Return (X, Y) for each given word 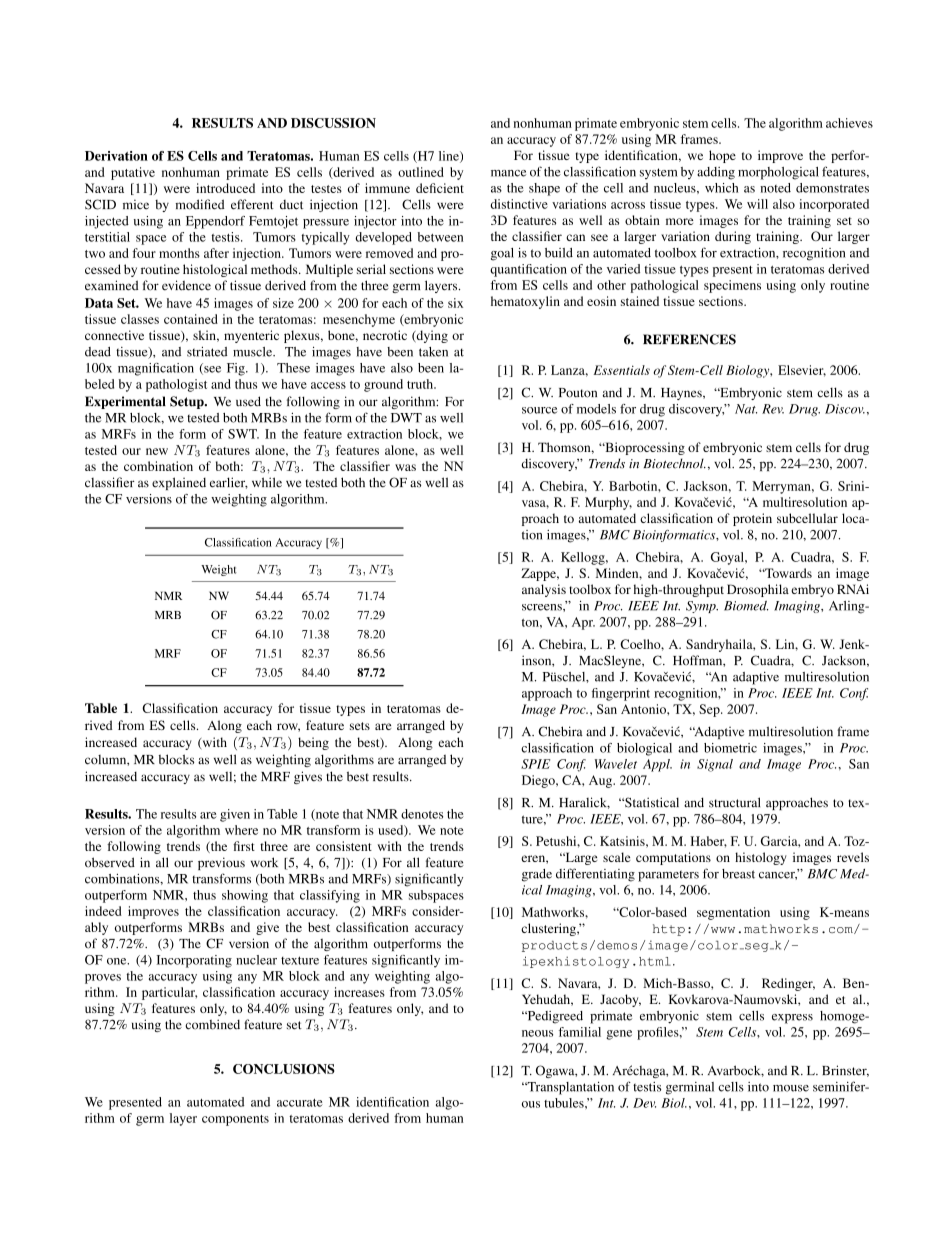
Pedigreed (554, 1017)
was (405, 467)
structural (734, 802)
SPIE (535, 764)
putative (133, 173)
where (241, 830)
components (235, 1120)
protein (752, 519)
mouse (791, 1088)
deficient (440, 188)
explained (179, 483)
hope (722, 156)
